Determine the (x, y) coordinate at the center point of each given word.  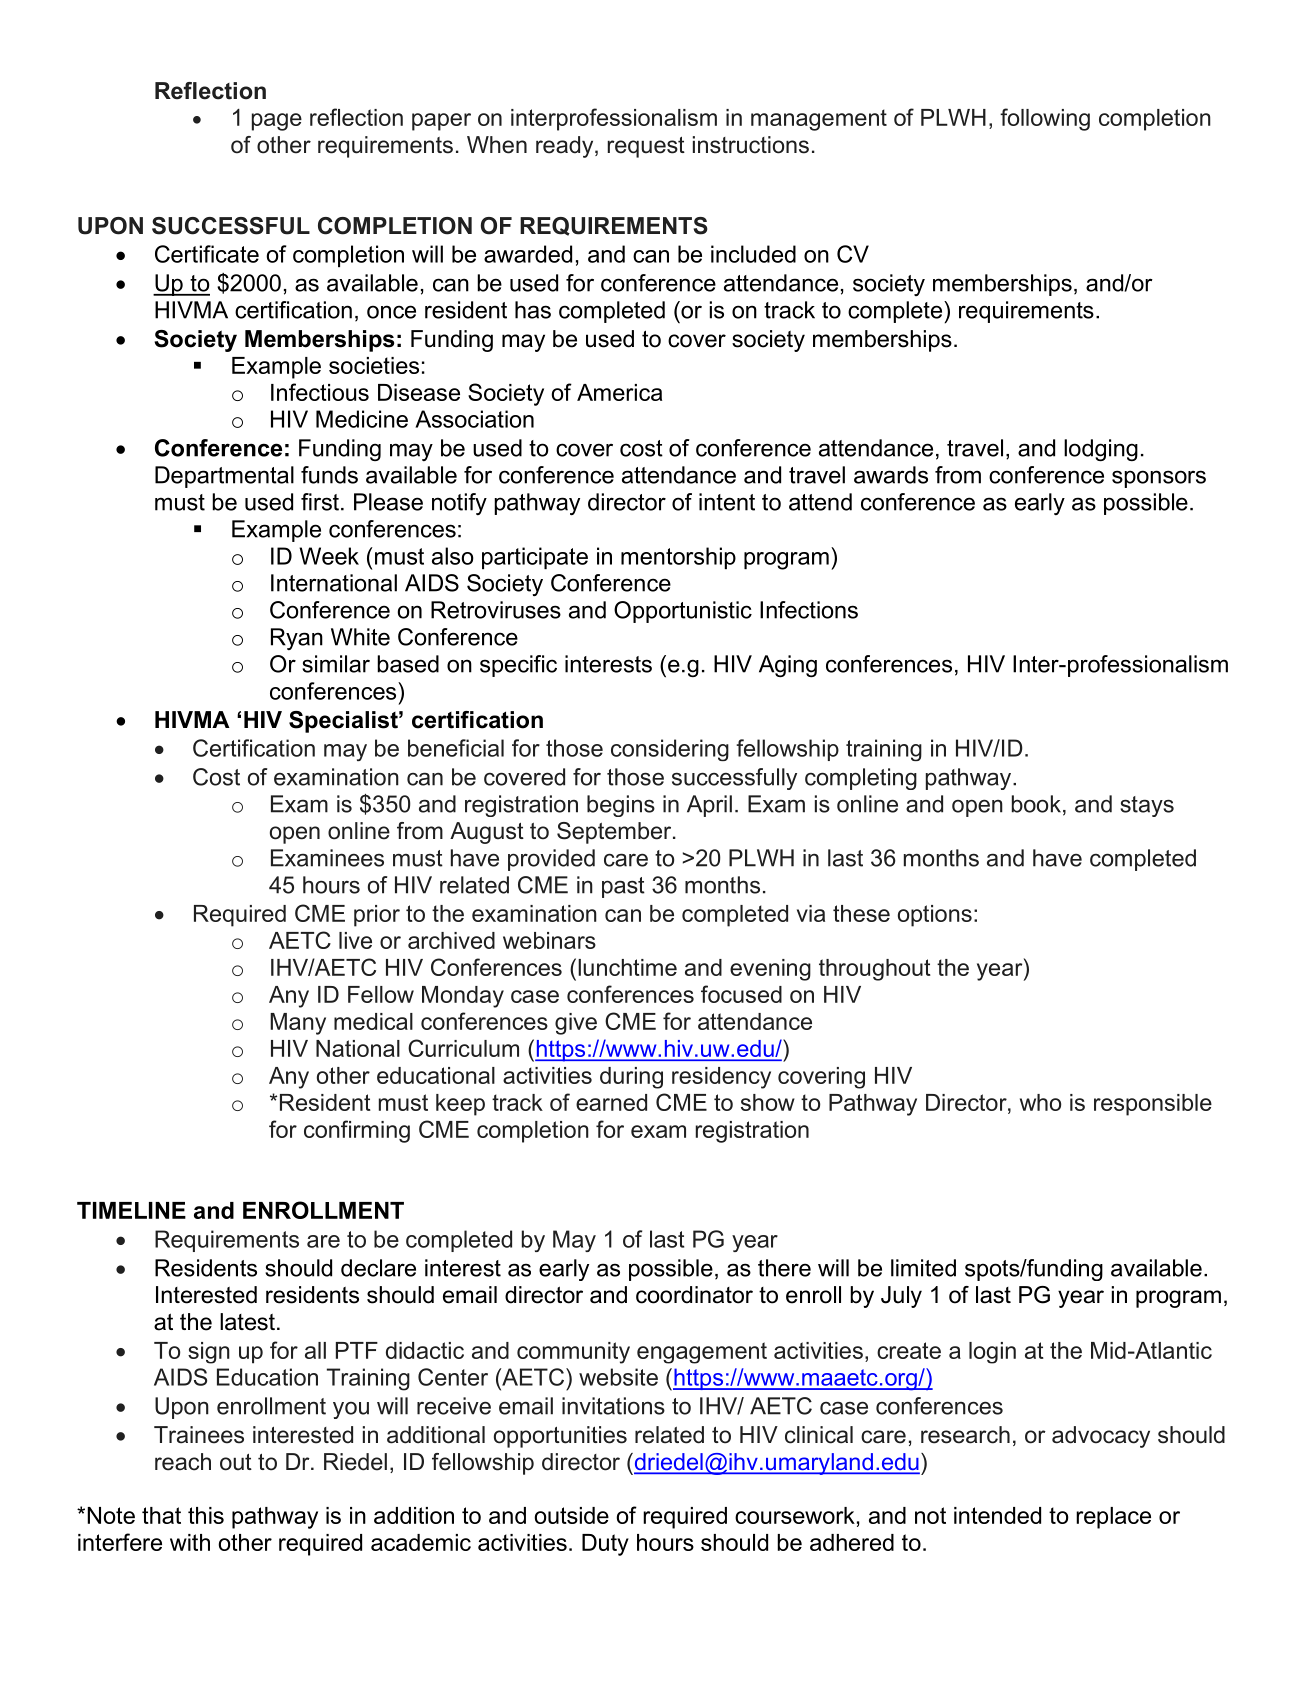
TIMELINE (131, 1210)
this (206, 1515)
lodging (1101, 450)
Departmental (224, 477)
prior (377, 916)
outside (571, 1515)
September (615, 833)
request (646, 147)
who (1040, 1102)
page (277, 122)
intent (727, 502)
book (1036, 804)
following (1045, 119)
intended (997, 1515)
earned (611, 1102)
